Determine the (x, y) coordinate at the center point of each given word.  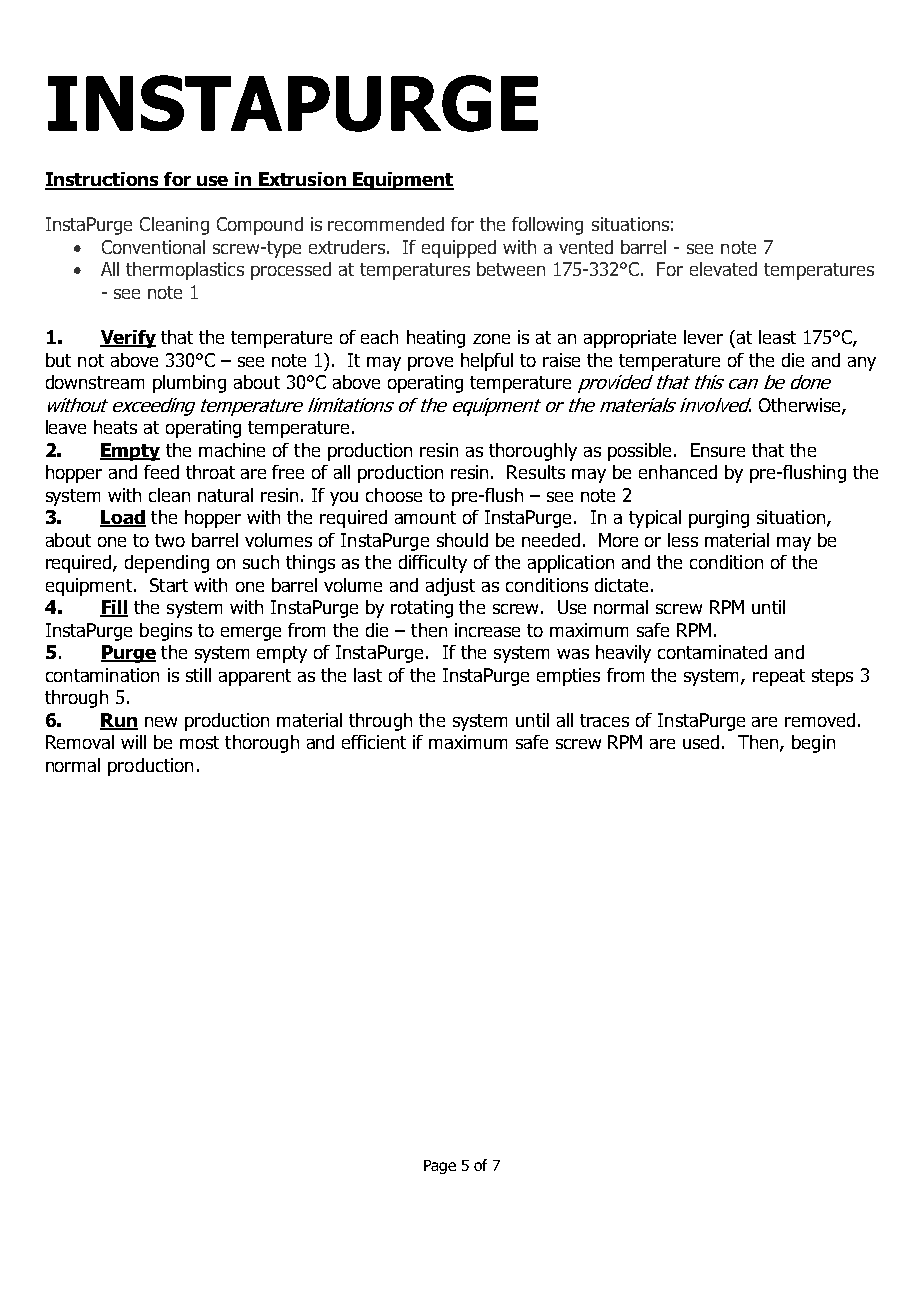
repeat (779, 677)
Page (440, 1167)
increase (487, 630)
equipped (459, 249)
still (198, 675)
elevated (723, 269)
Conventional (153, 247)
